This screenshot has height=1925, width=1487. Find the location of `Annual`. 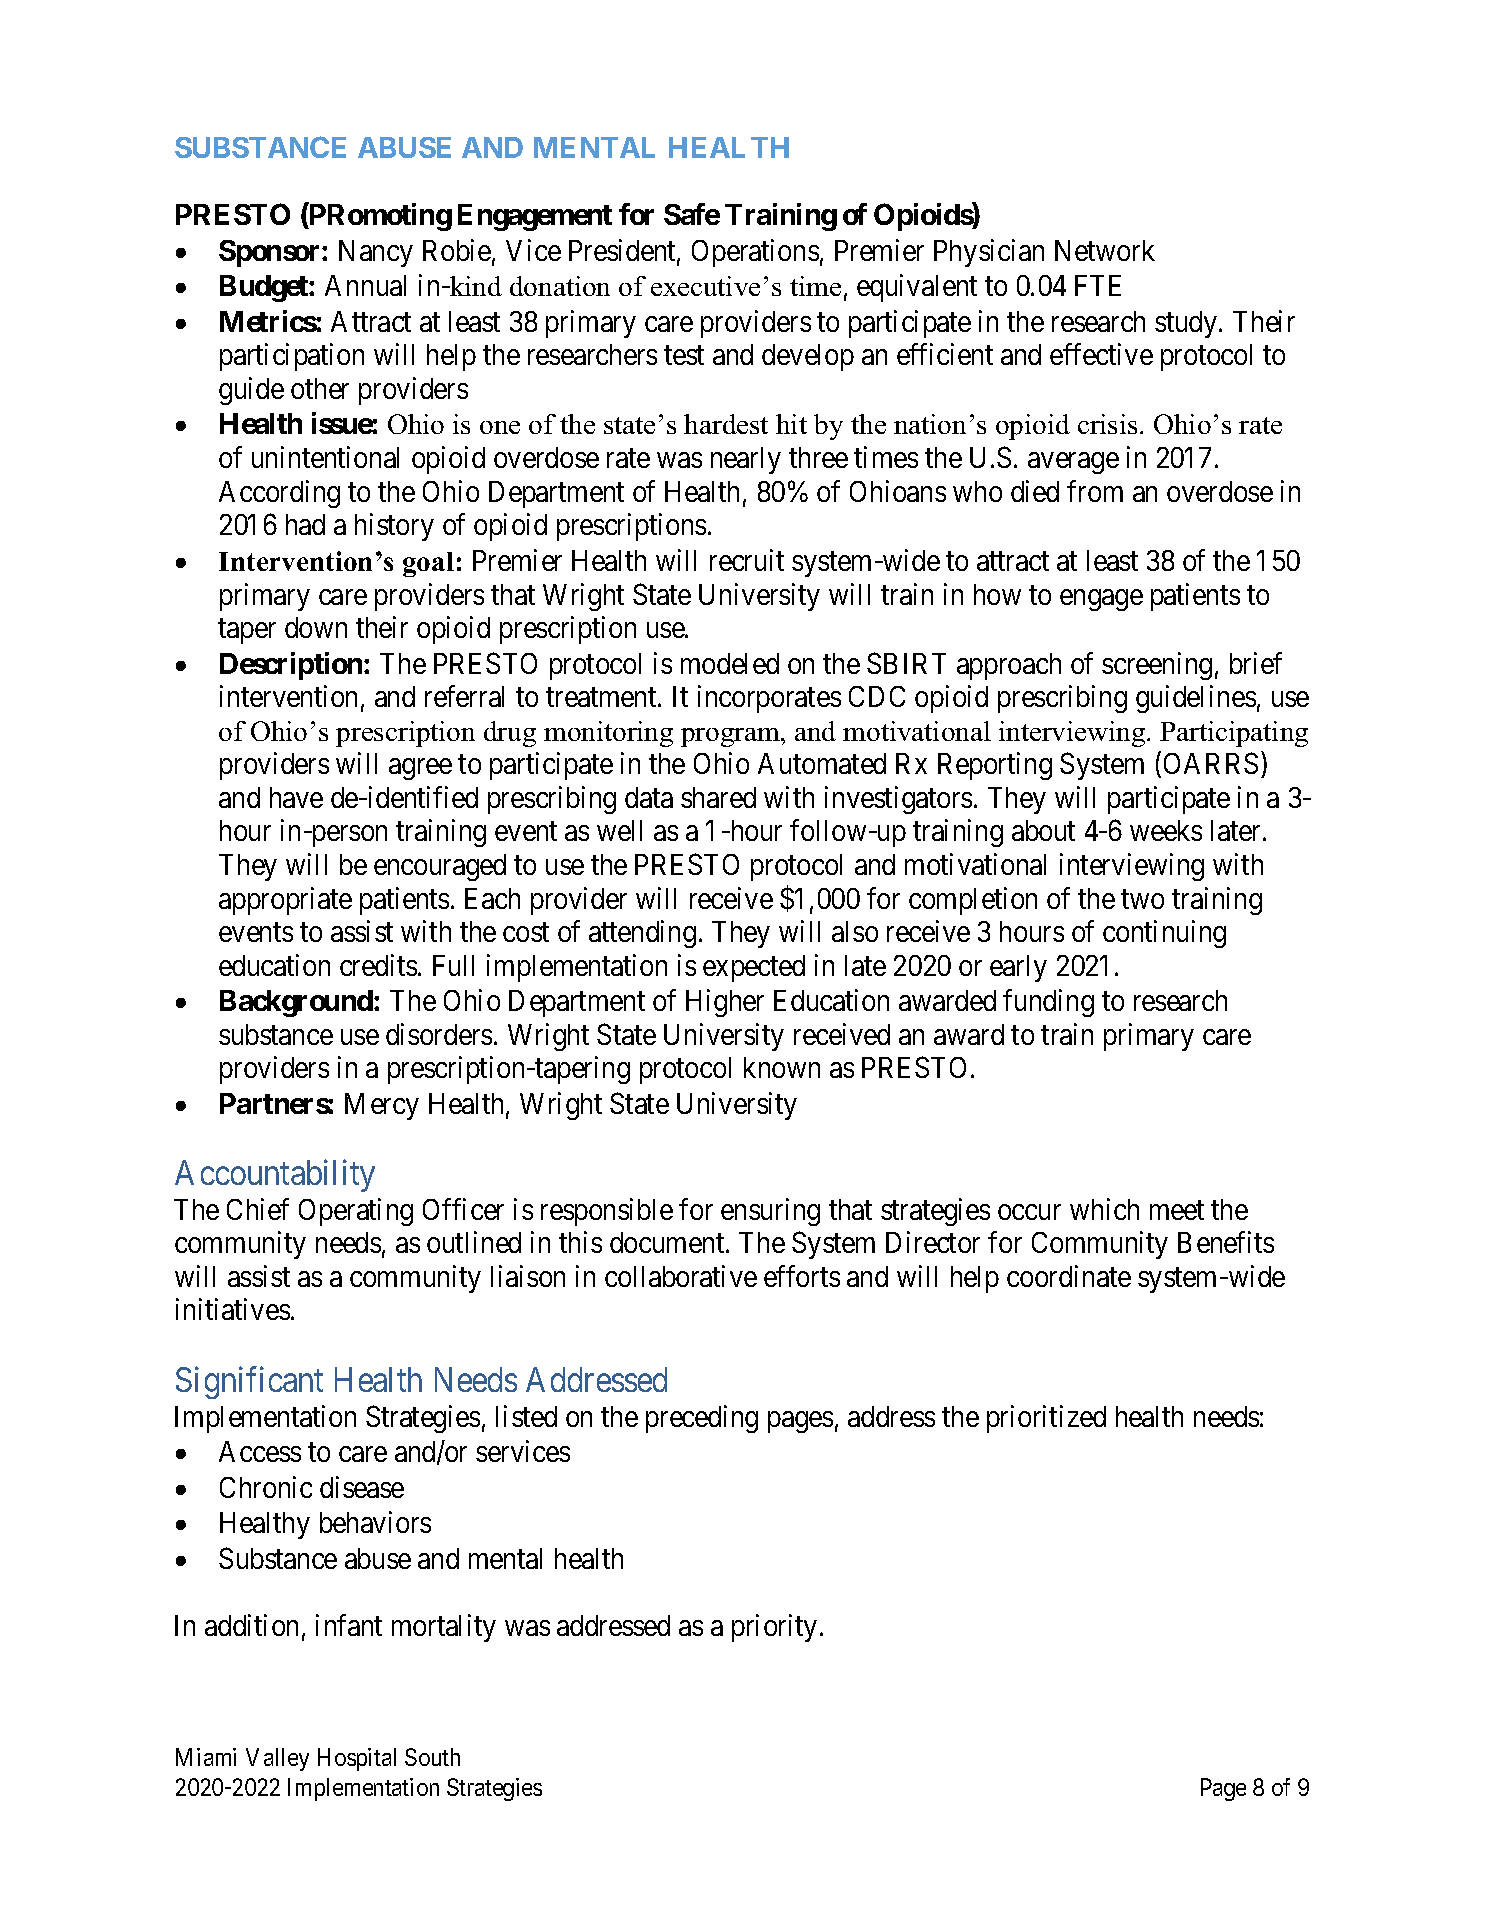

Annual is located at coordinates (365, 285).
